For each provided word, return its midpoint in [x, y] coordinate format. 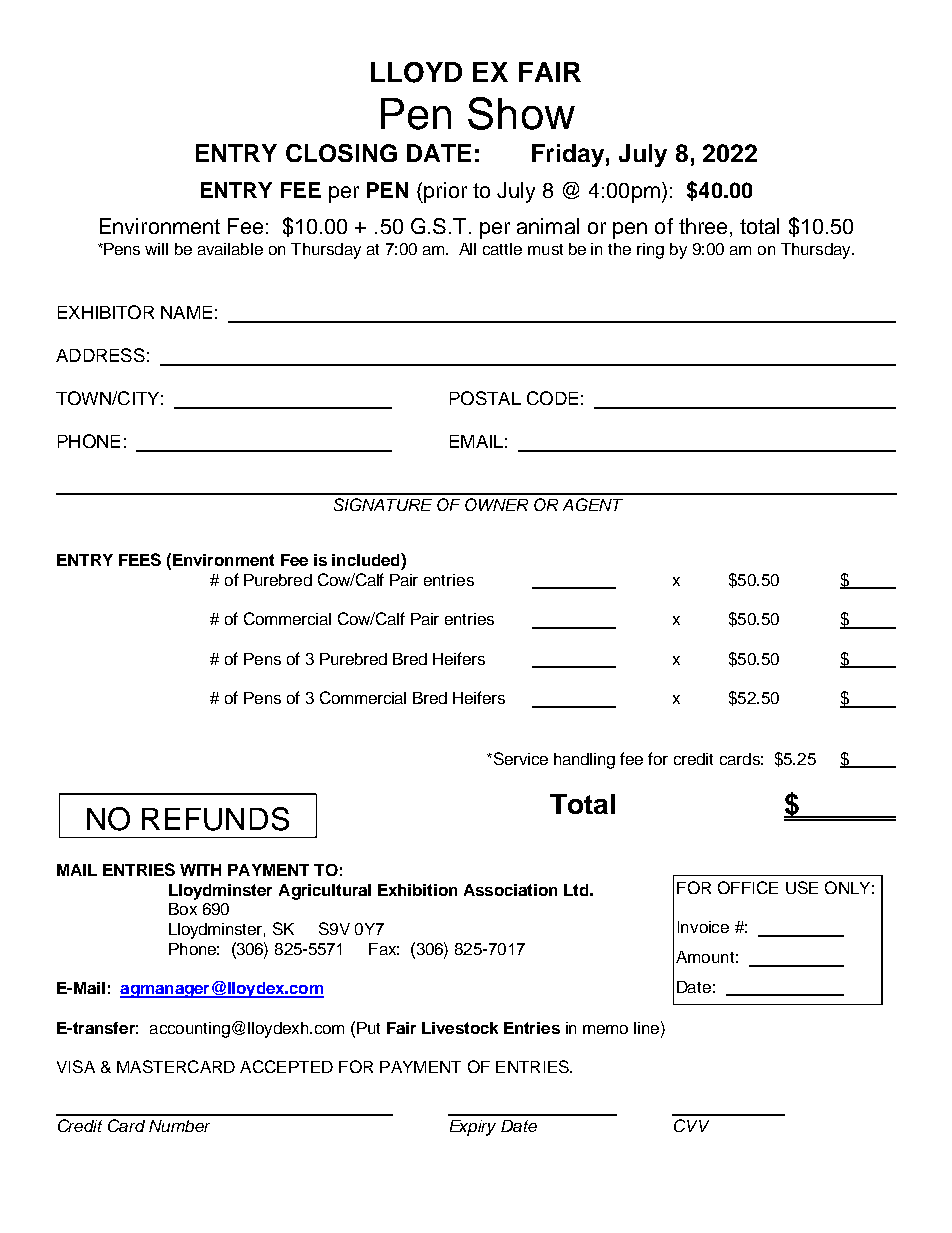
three [703, 226]
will [156, 249]
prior [444, 192]
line [648, 1027]
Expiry [473, 1128]
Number [179, 1126]
